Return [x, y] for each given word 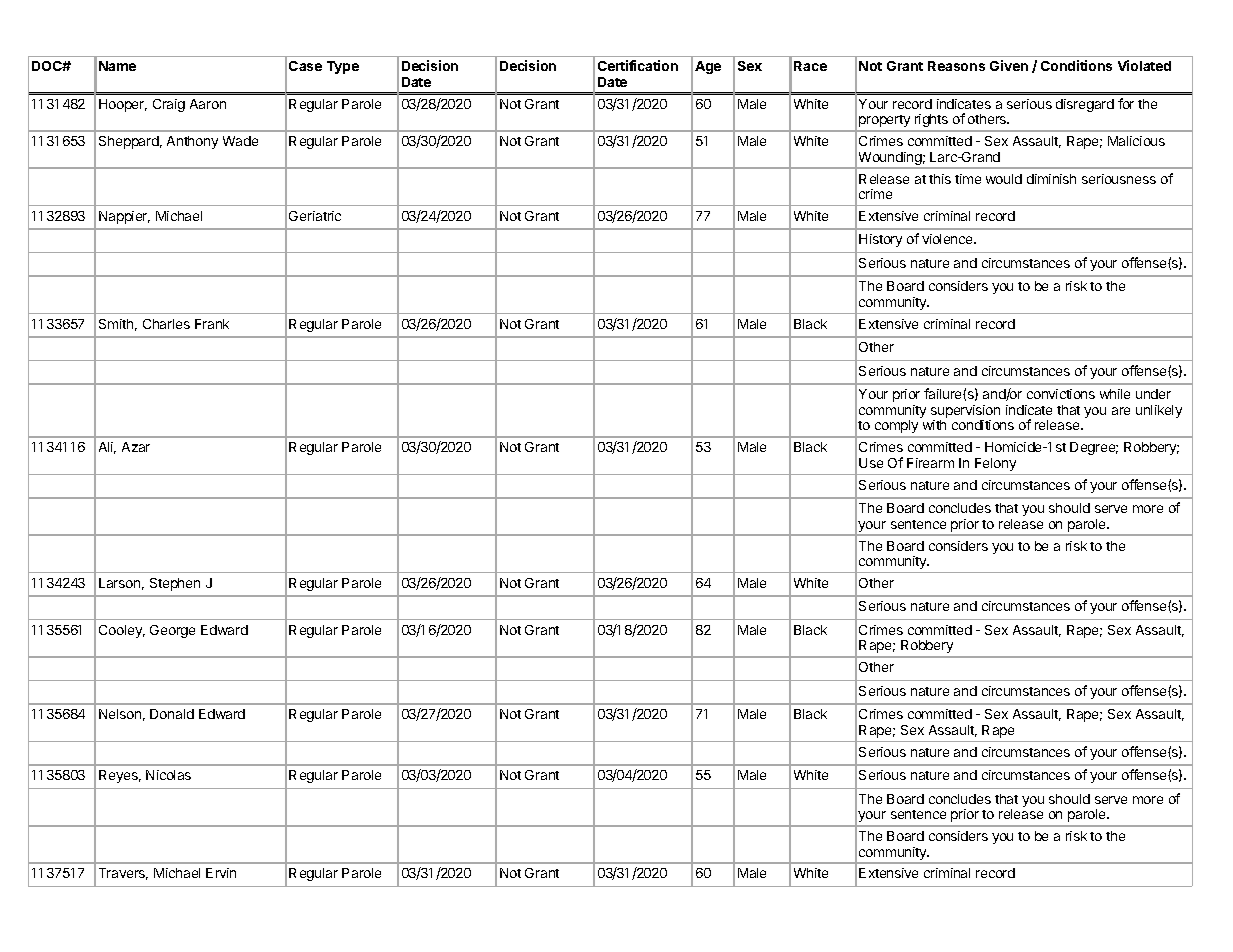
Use [871, 463]
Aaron [208, 104]
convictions [1061, 394]
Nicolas [168, 775]
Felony [995, 464]
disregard [1085, 105]
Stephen [175, 584]
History [880, 240]
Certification [638, 65]
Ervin [221, 873]
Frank [212, 324]
